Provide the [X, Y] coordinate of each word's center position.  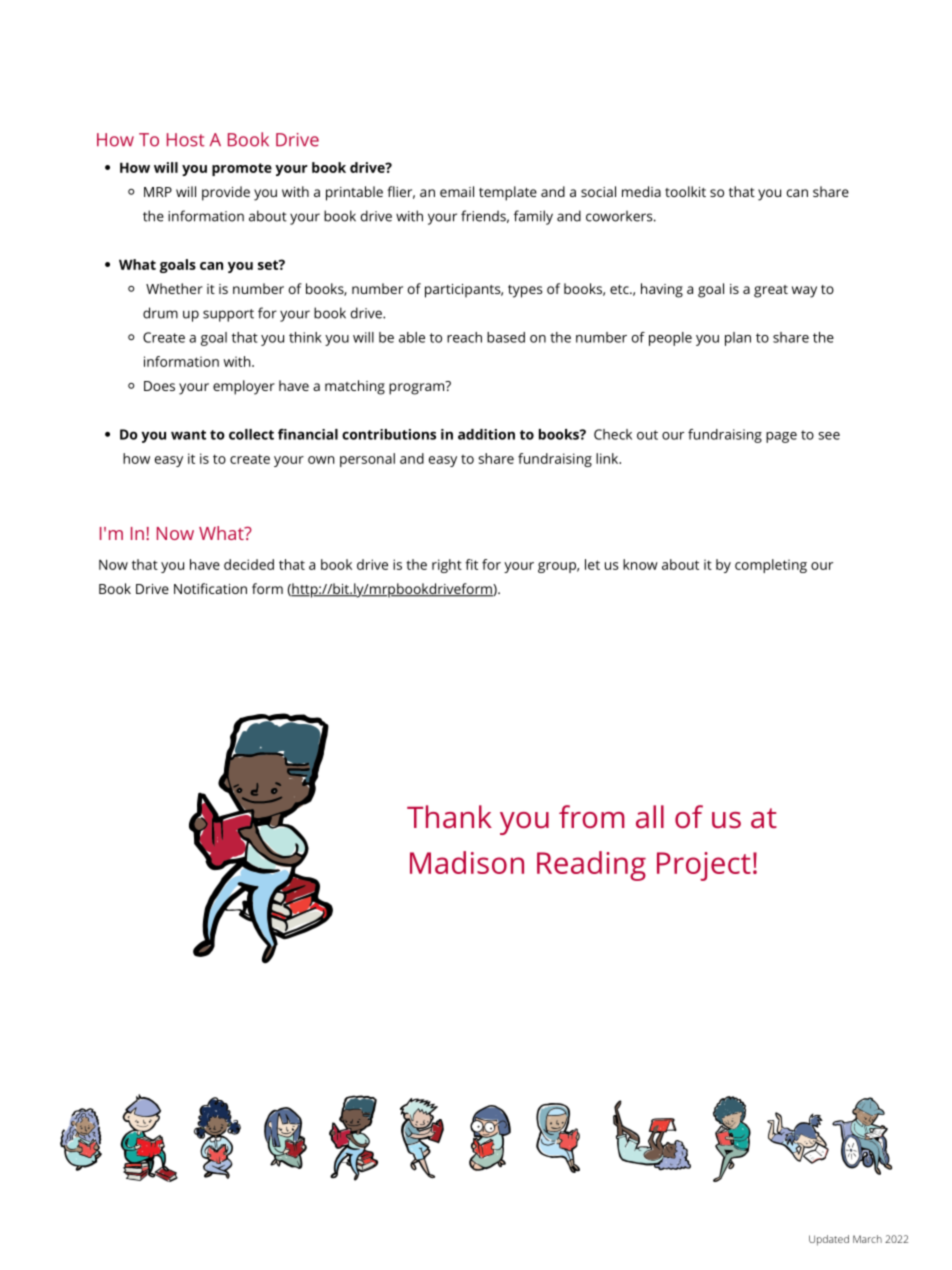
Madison [467, 862]
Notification [210, 588]
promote [242, 169]
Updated [829, 1240]
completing [771, 566]
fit [471, 564]
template [508, 193]
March [867, 1239]
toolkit [685, 191]
